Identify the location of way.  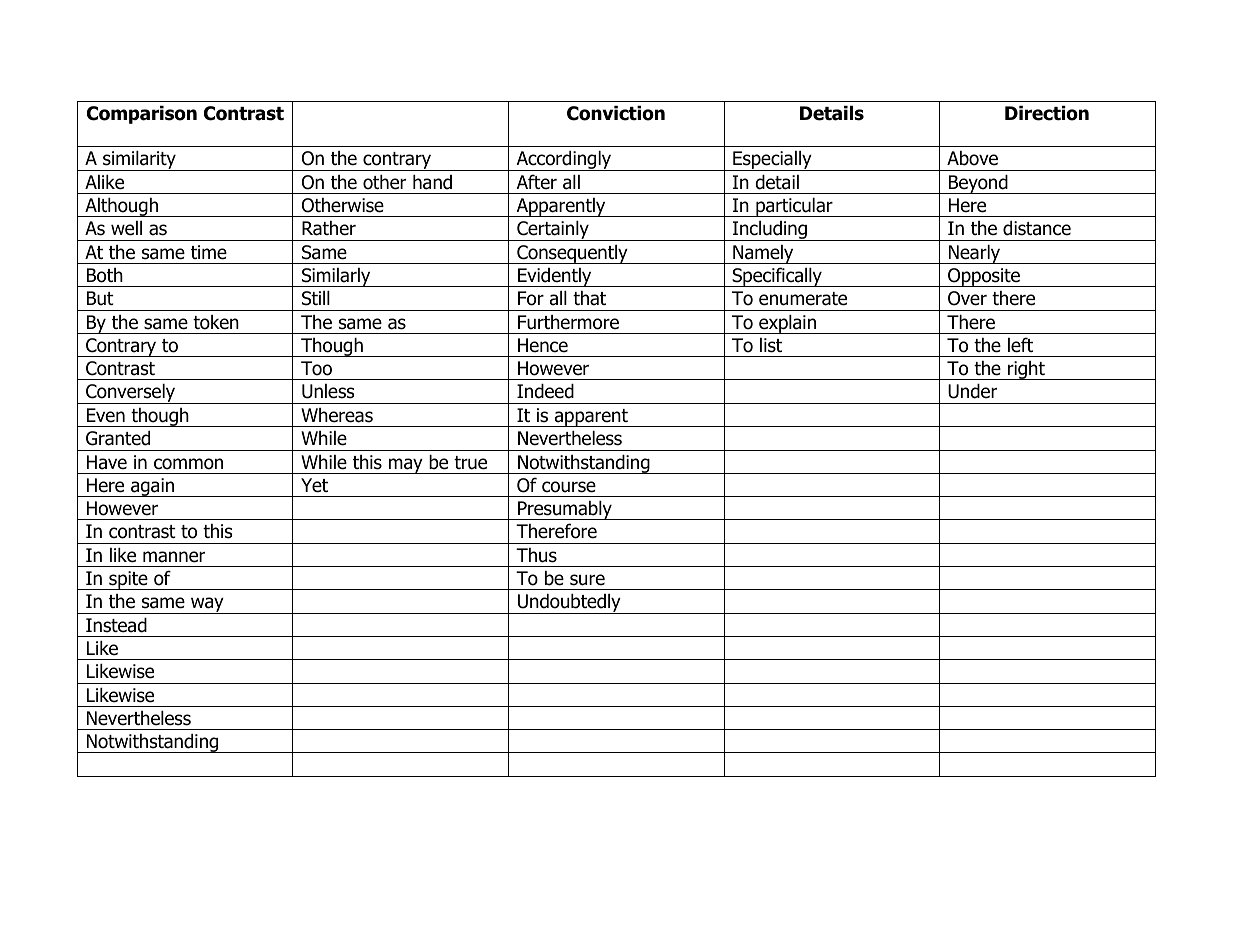
(207, 605).
